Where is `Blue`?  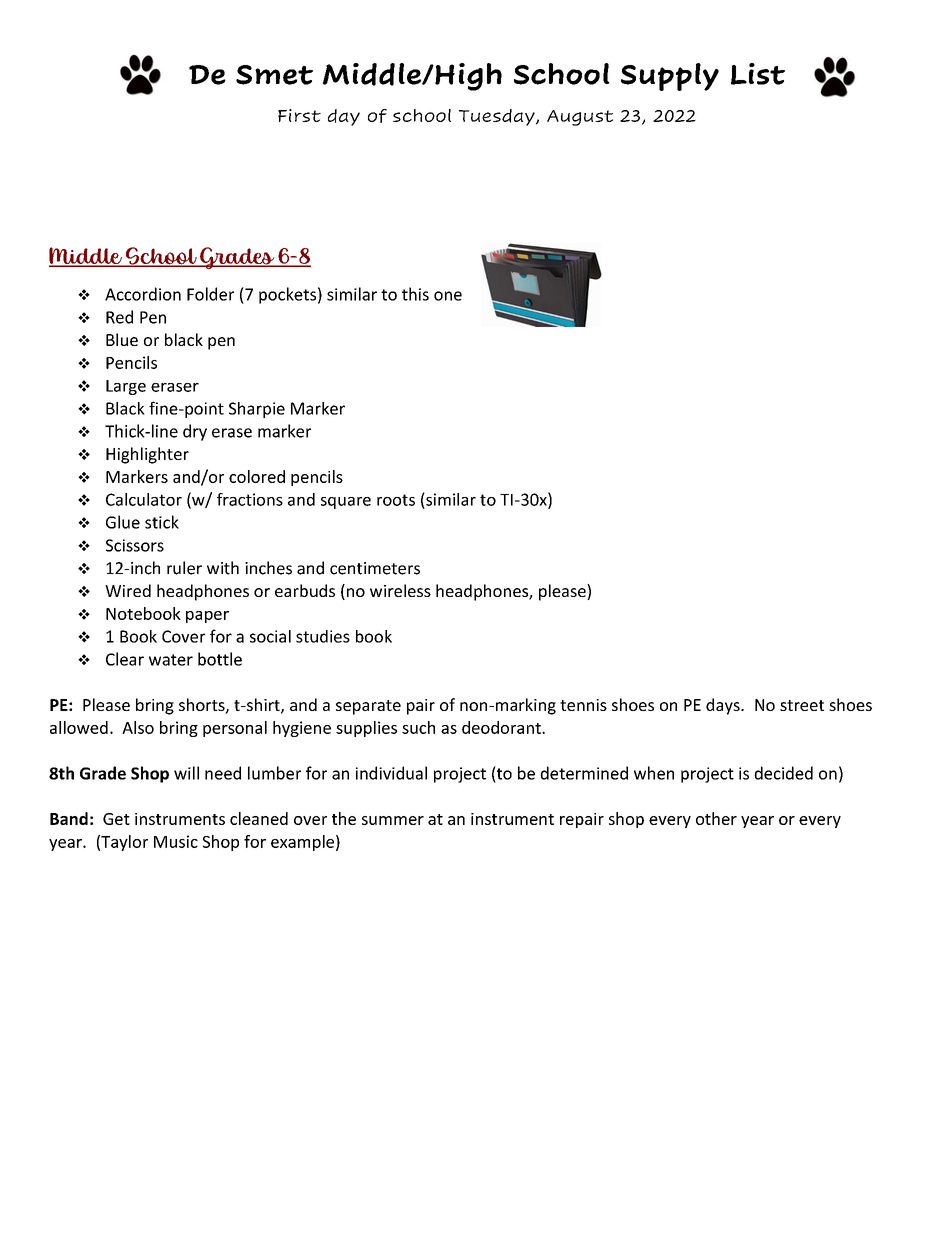
Blue is located at coordinates (122, 339).
